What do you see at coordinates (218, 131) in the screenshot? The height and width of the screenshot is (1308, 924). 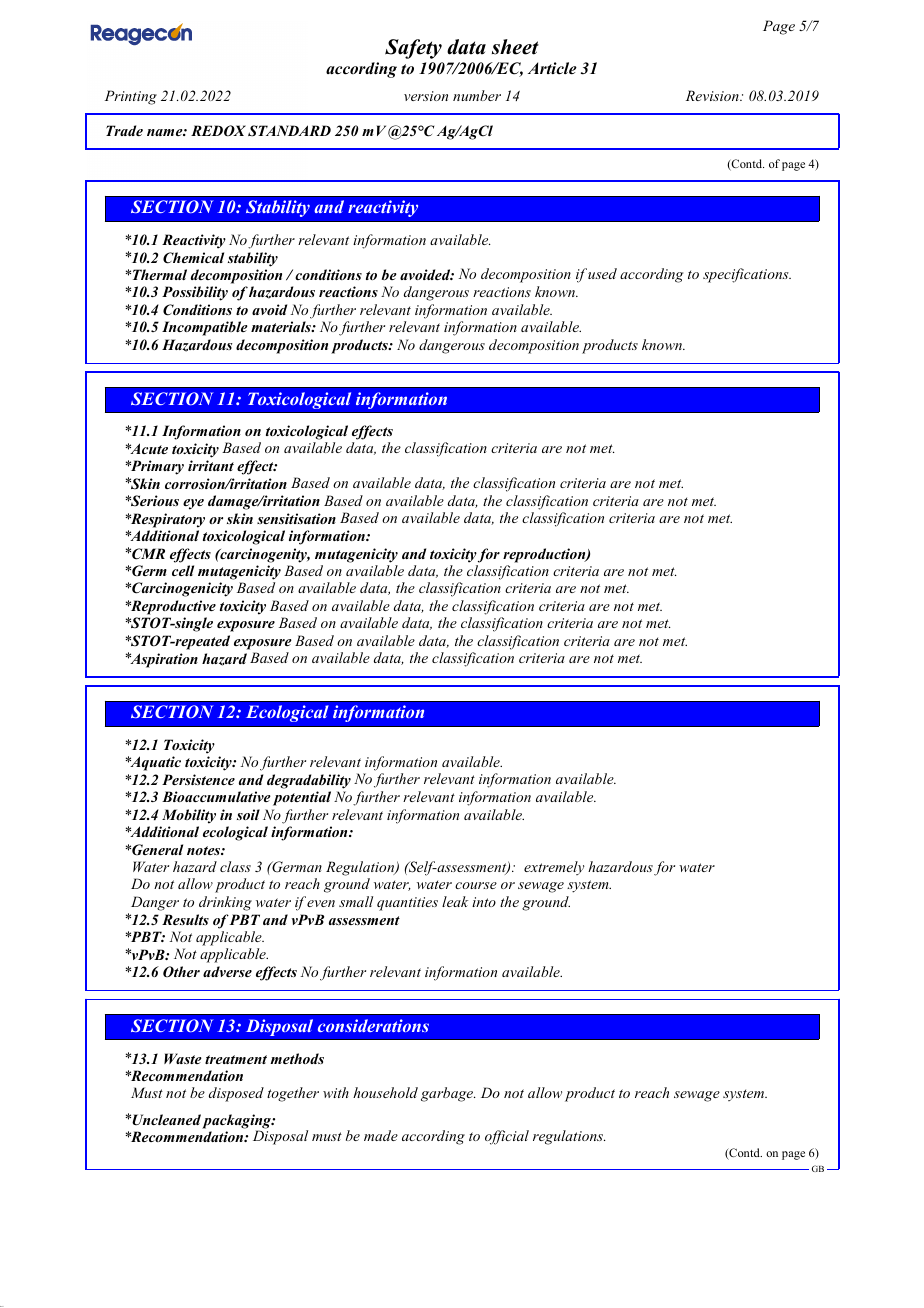 I see `REDOX` at bounding box center [218, 131].
